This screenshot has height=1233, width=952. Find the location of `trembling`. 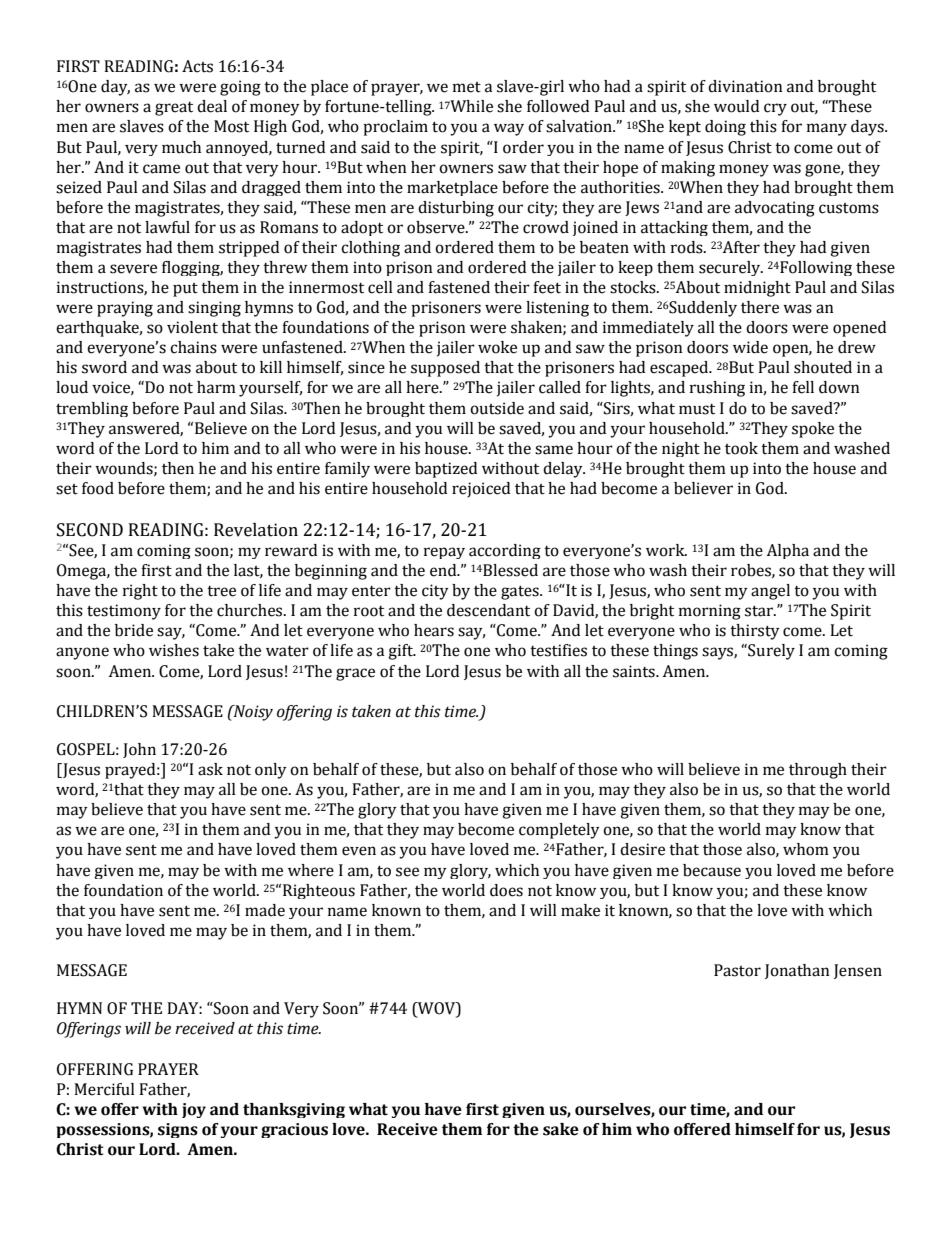

trembling is located at coordinates (92, 409).
